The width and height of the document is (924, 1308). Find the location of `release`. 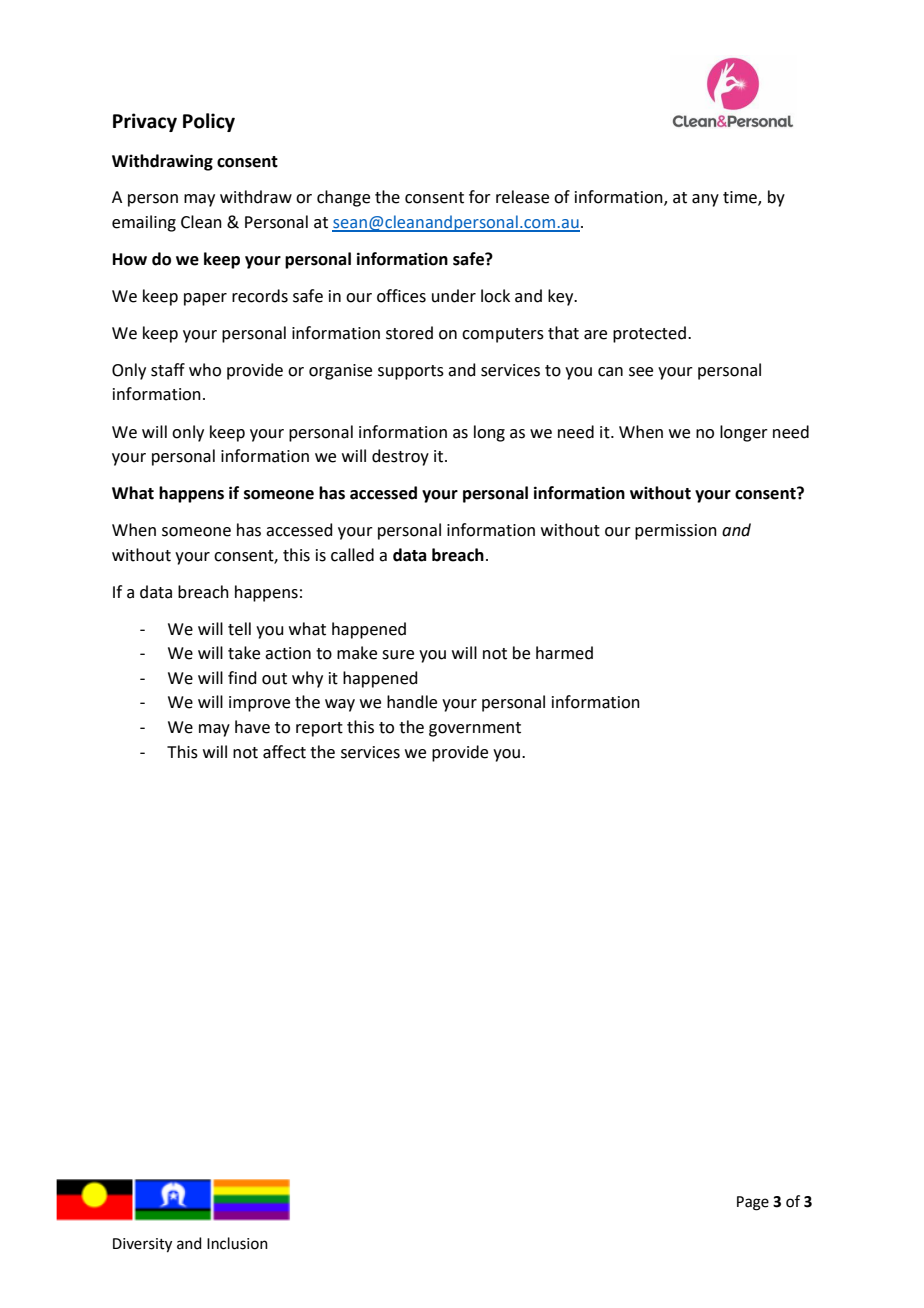

release is located at coordinates (522, 197).
